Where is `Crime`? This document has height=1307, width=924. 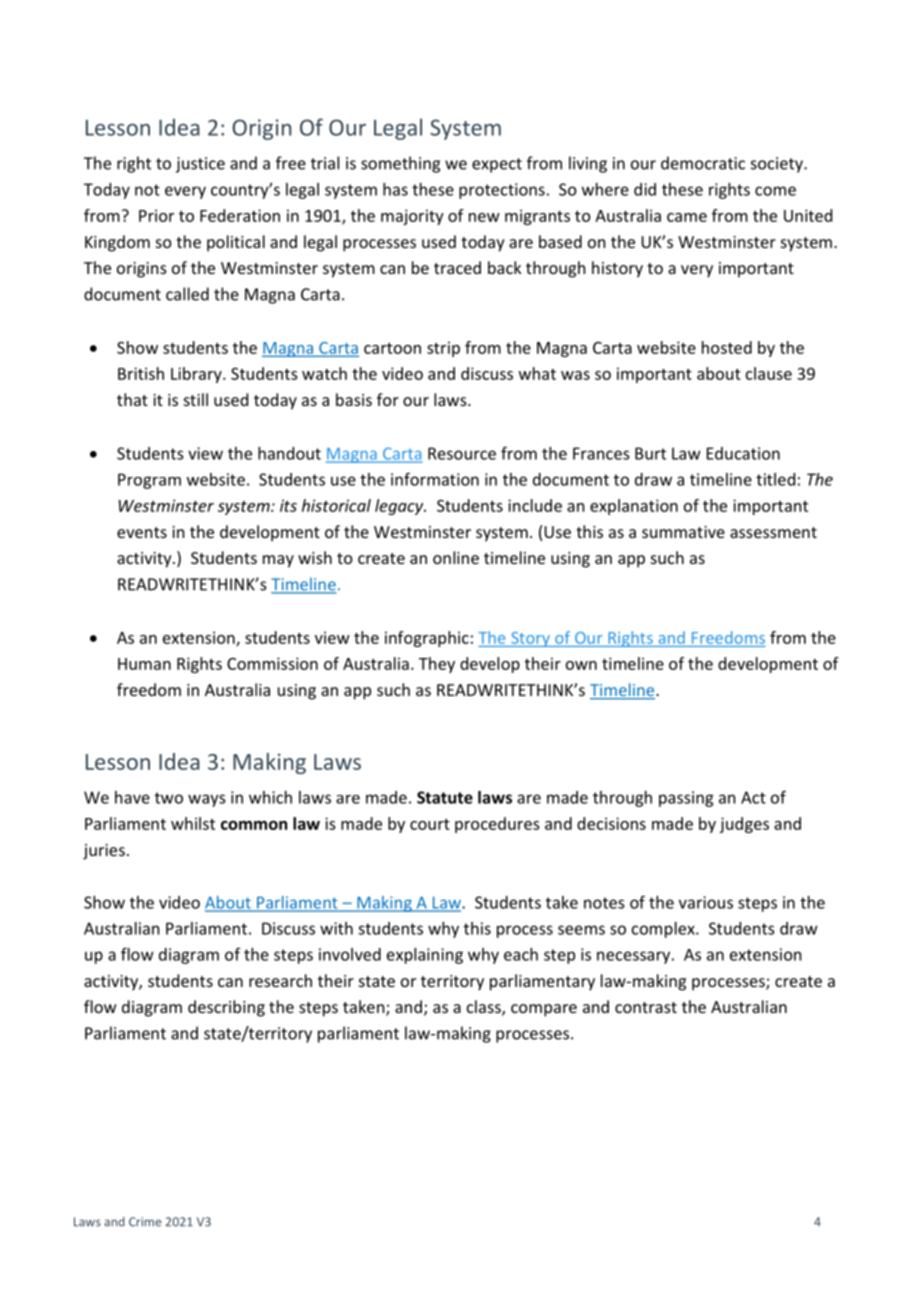
Crime is located at coordinates (145, 1222).
